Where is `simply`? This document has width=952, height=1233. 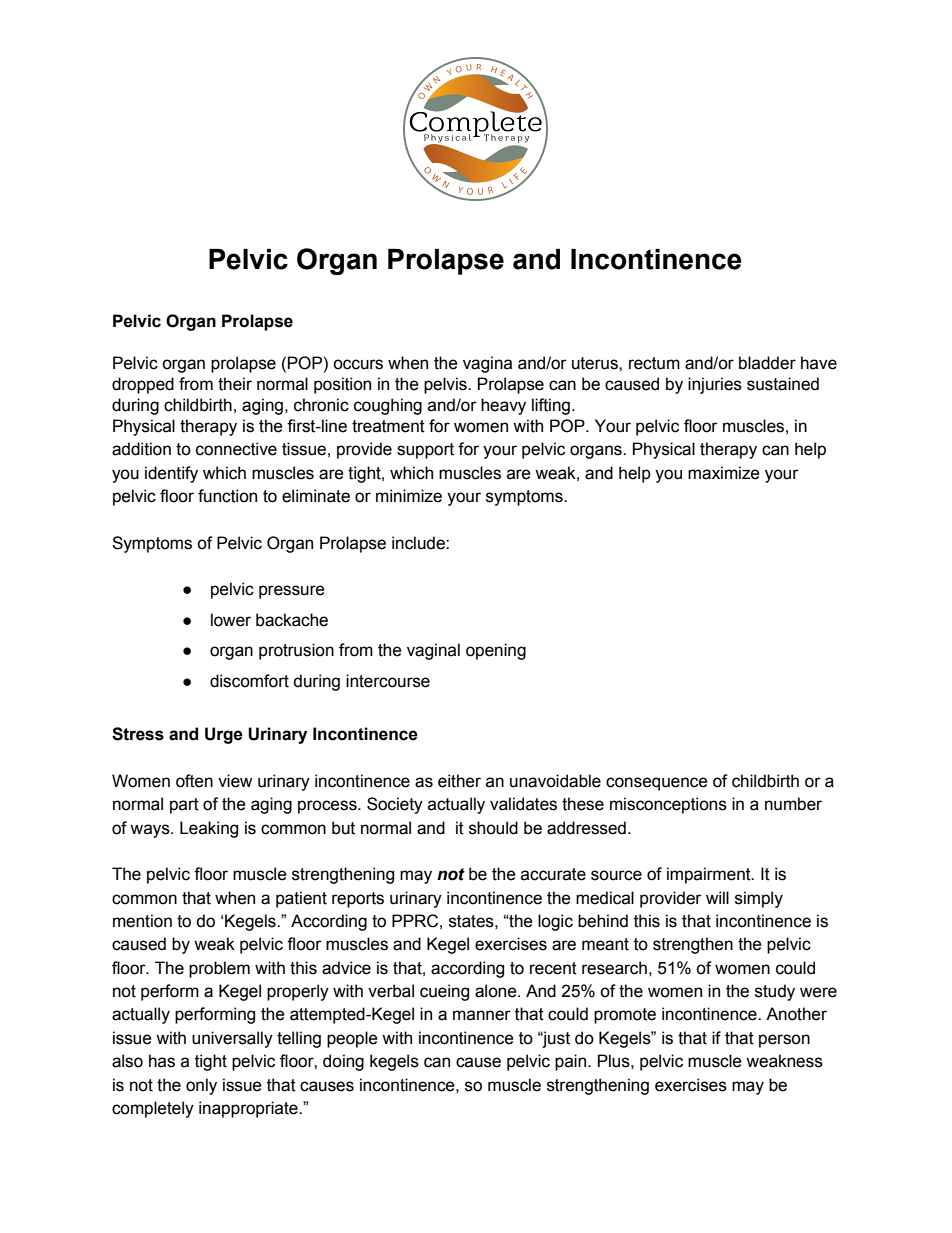
simply is located at coordinates (759, 899).
